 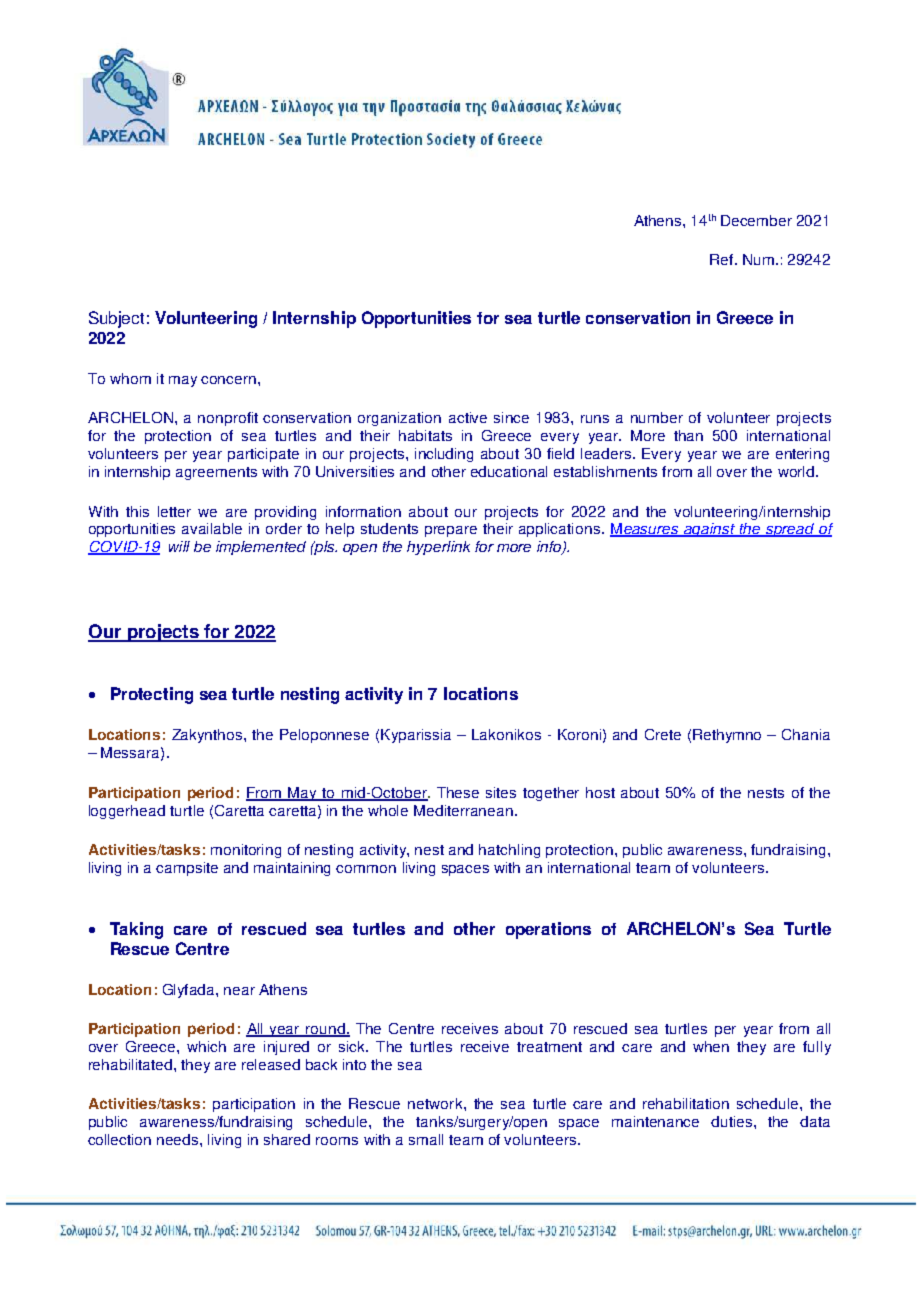 What do you see at coordinates (116, 319) in the screenshot?
I see `Subject` at bounding box center [116, 319].
